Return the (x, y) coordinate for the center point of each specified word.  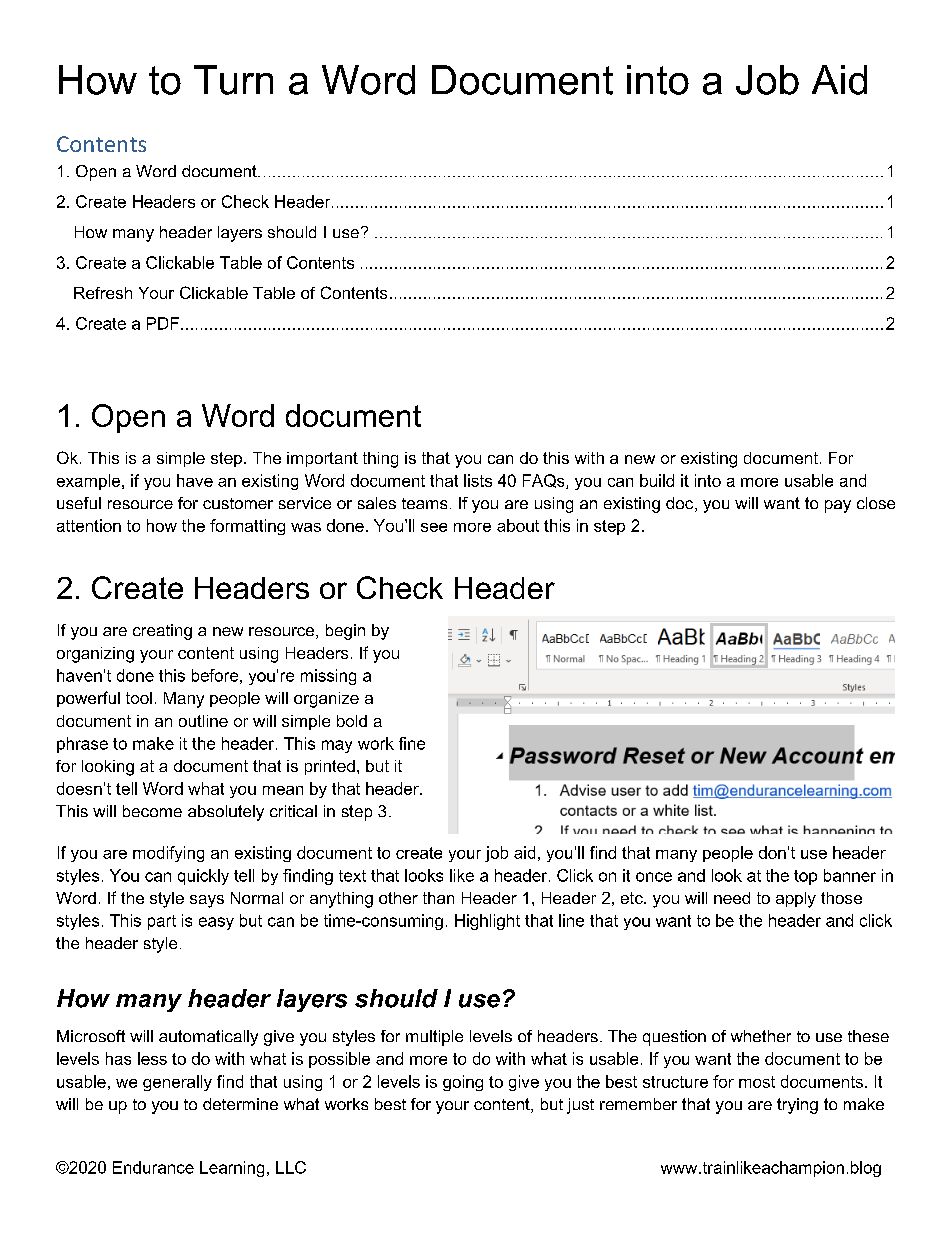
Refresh (103, 293)
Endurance (153, 1167)
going (463, 1083)
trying (797, 1106)
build (657, 480)
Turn (233, 80)
